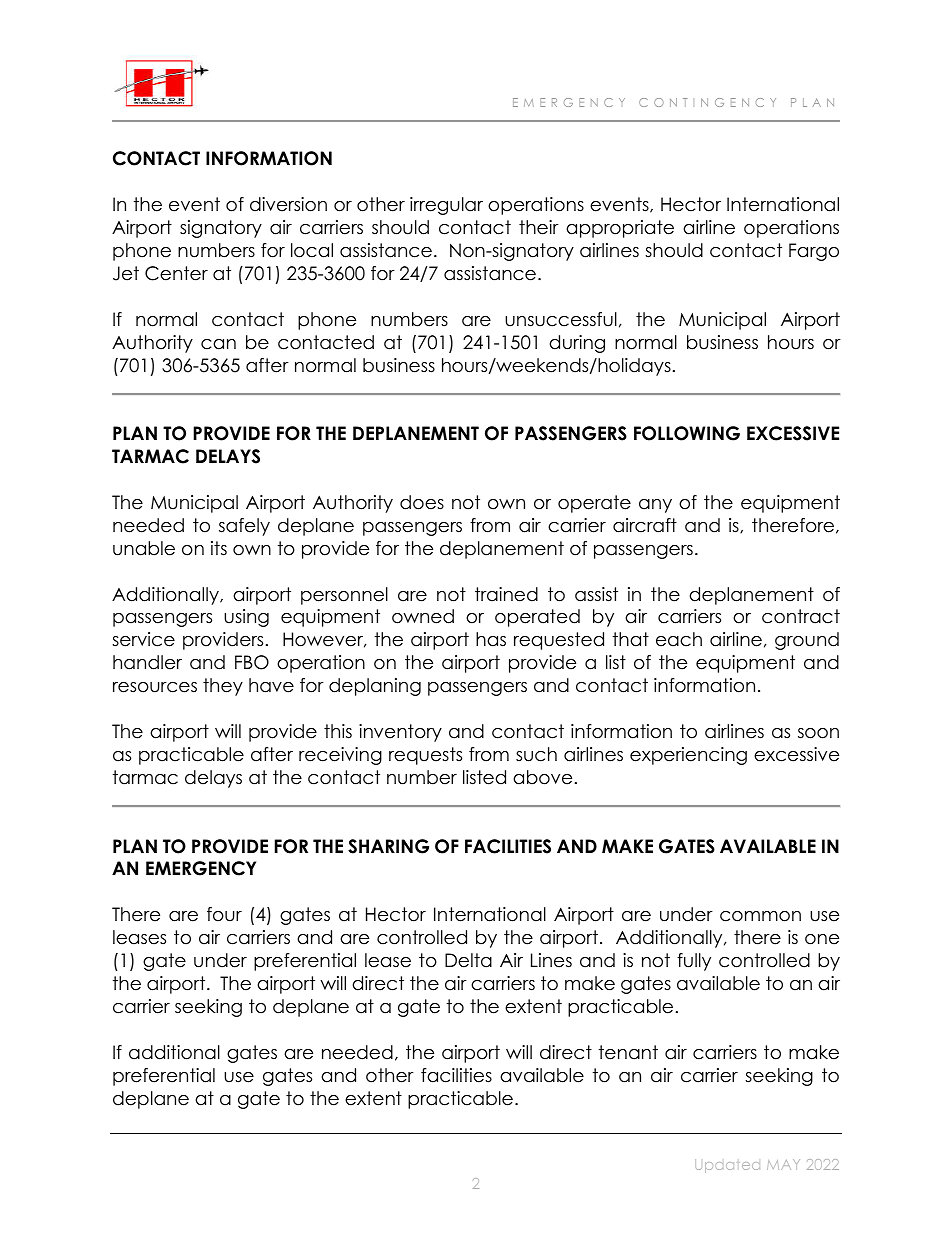  What do you see at coordinates (446, 206) in the screenshot?
I see `irregular` at bounding box center [446, 206].
